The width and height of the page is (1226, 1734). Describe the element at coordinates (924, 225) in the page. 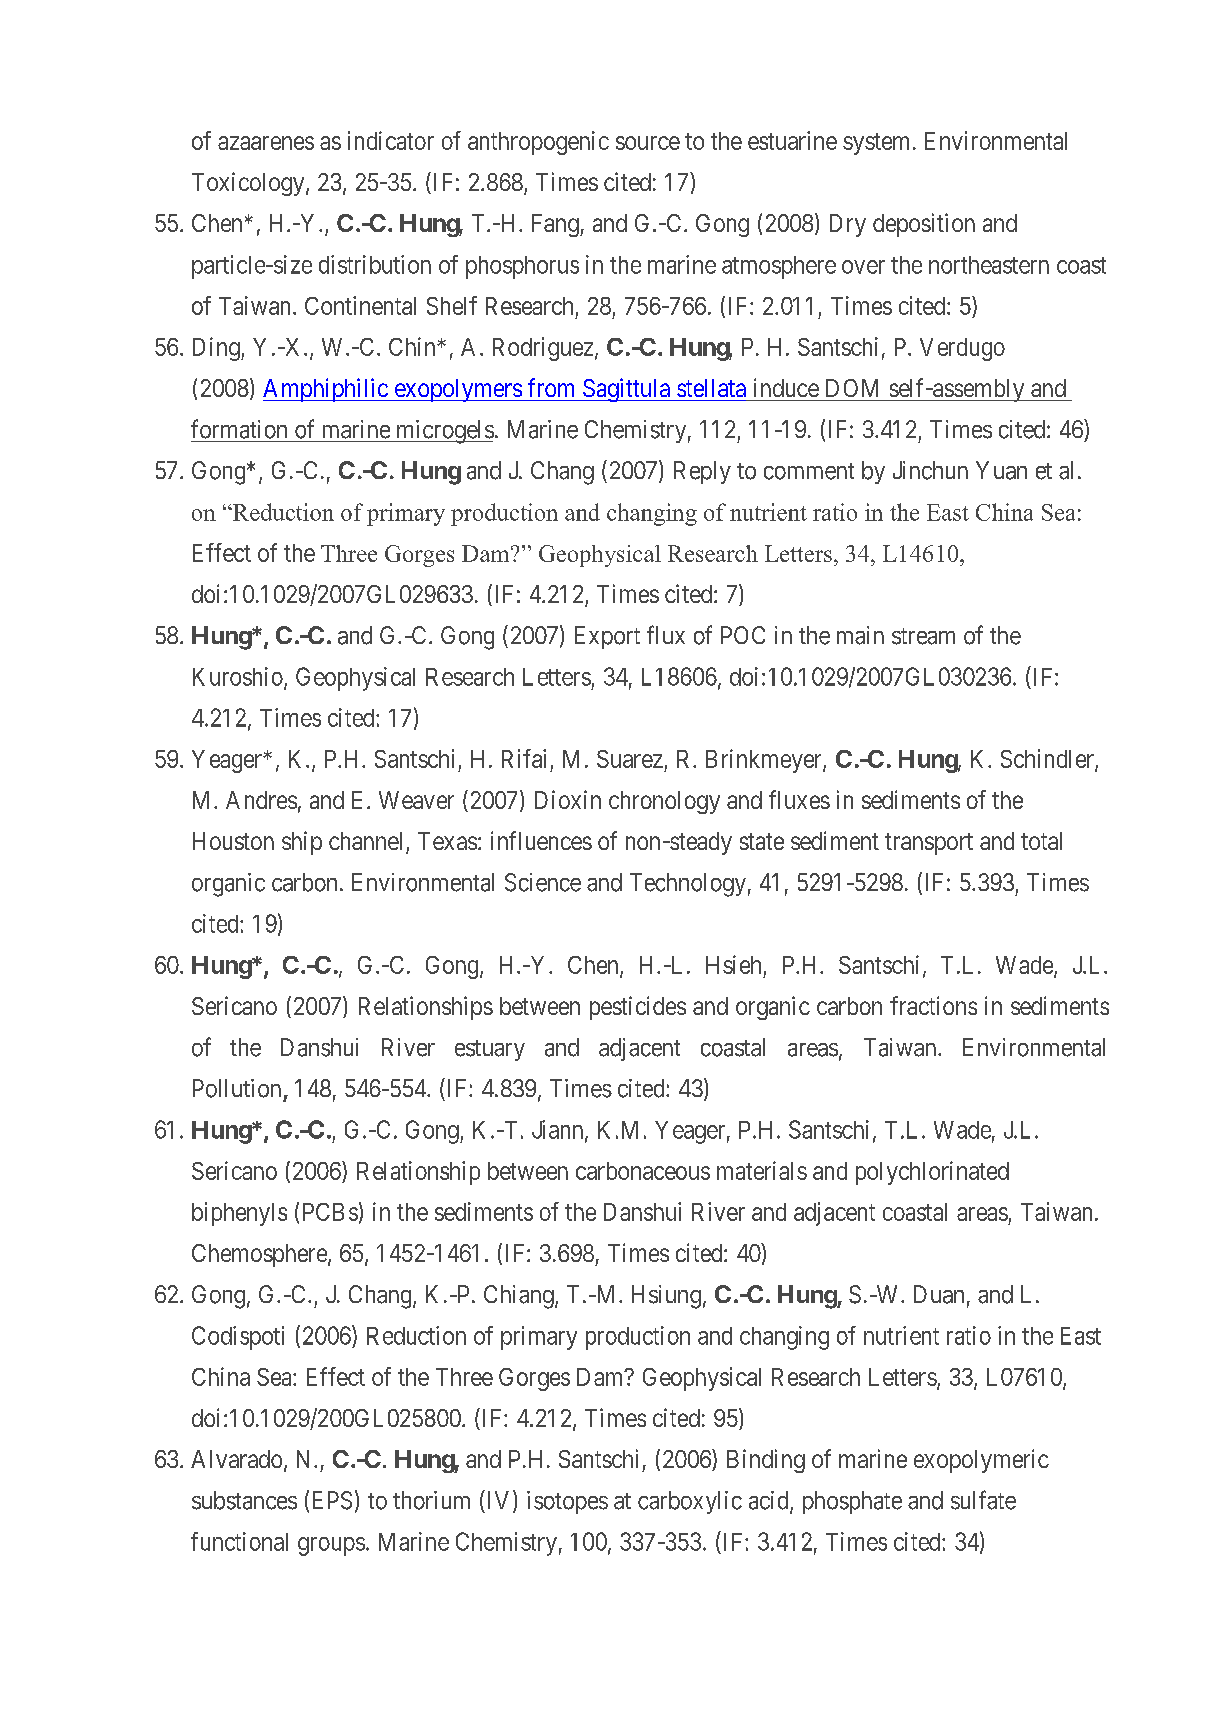

I see `deposition` at that location.
